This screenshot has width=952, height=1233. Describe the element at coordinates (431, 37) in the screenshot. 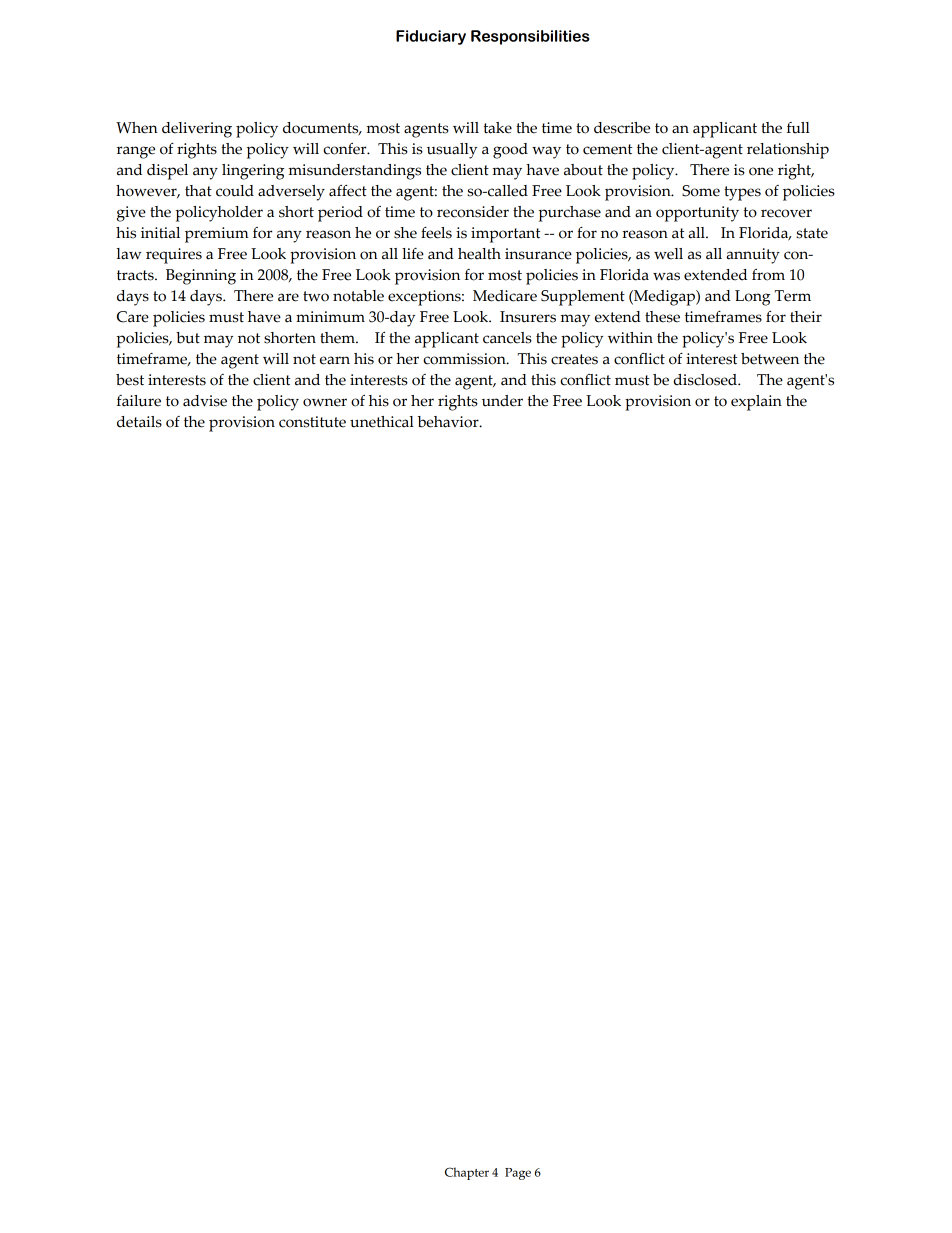

I see `Fiduciary` at that location.
